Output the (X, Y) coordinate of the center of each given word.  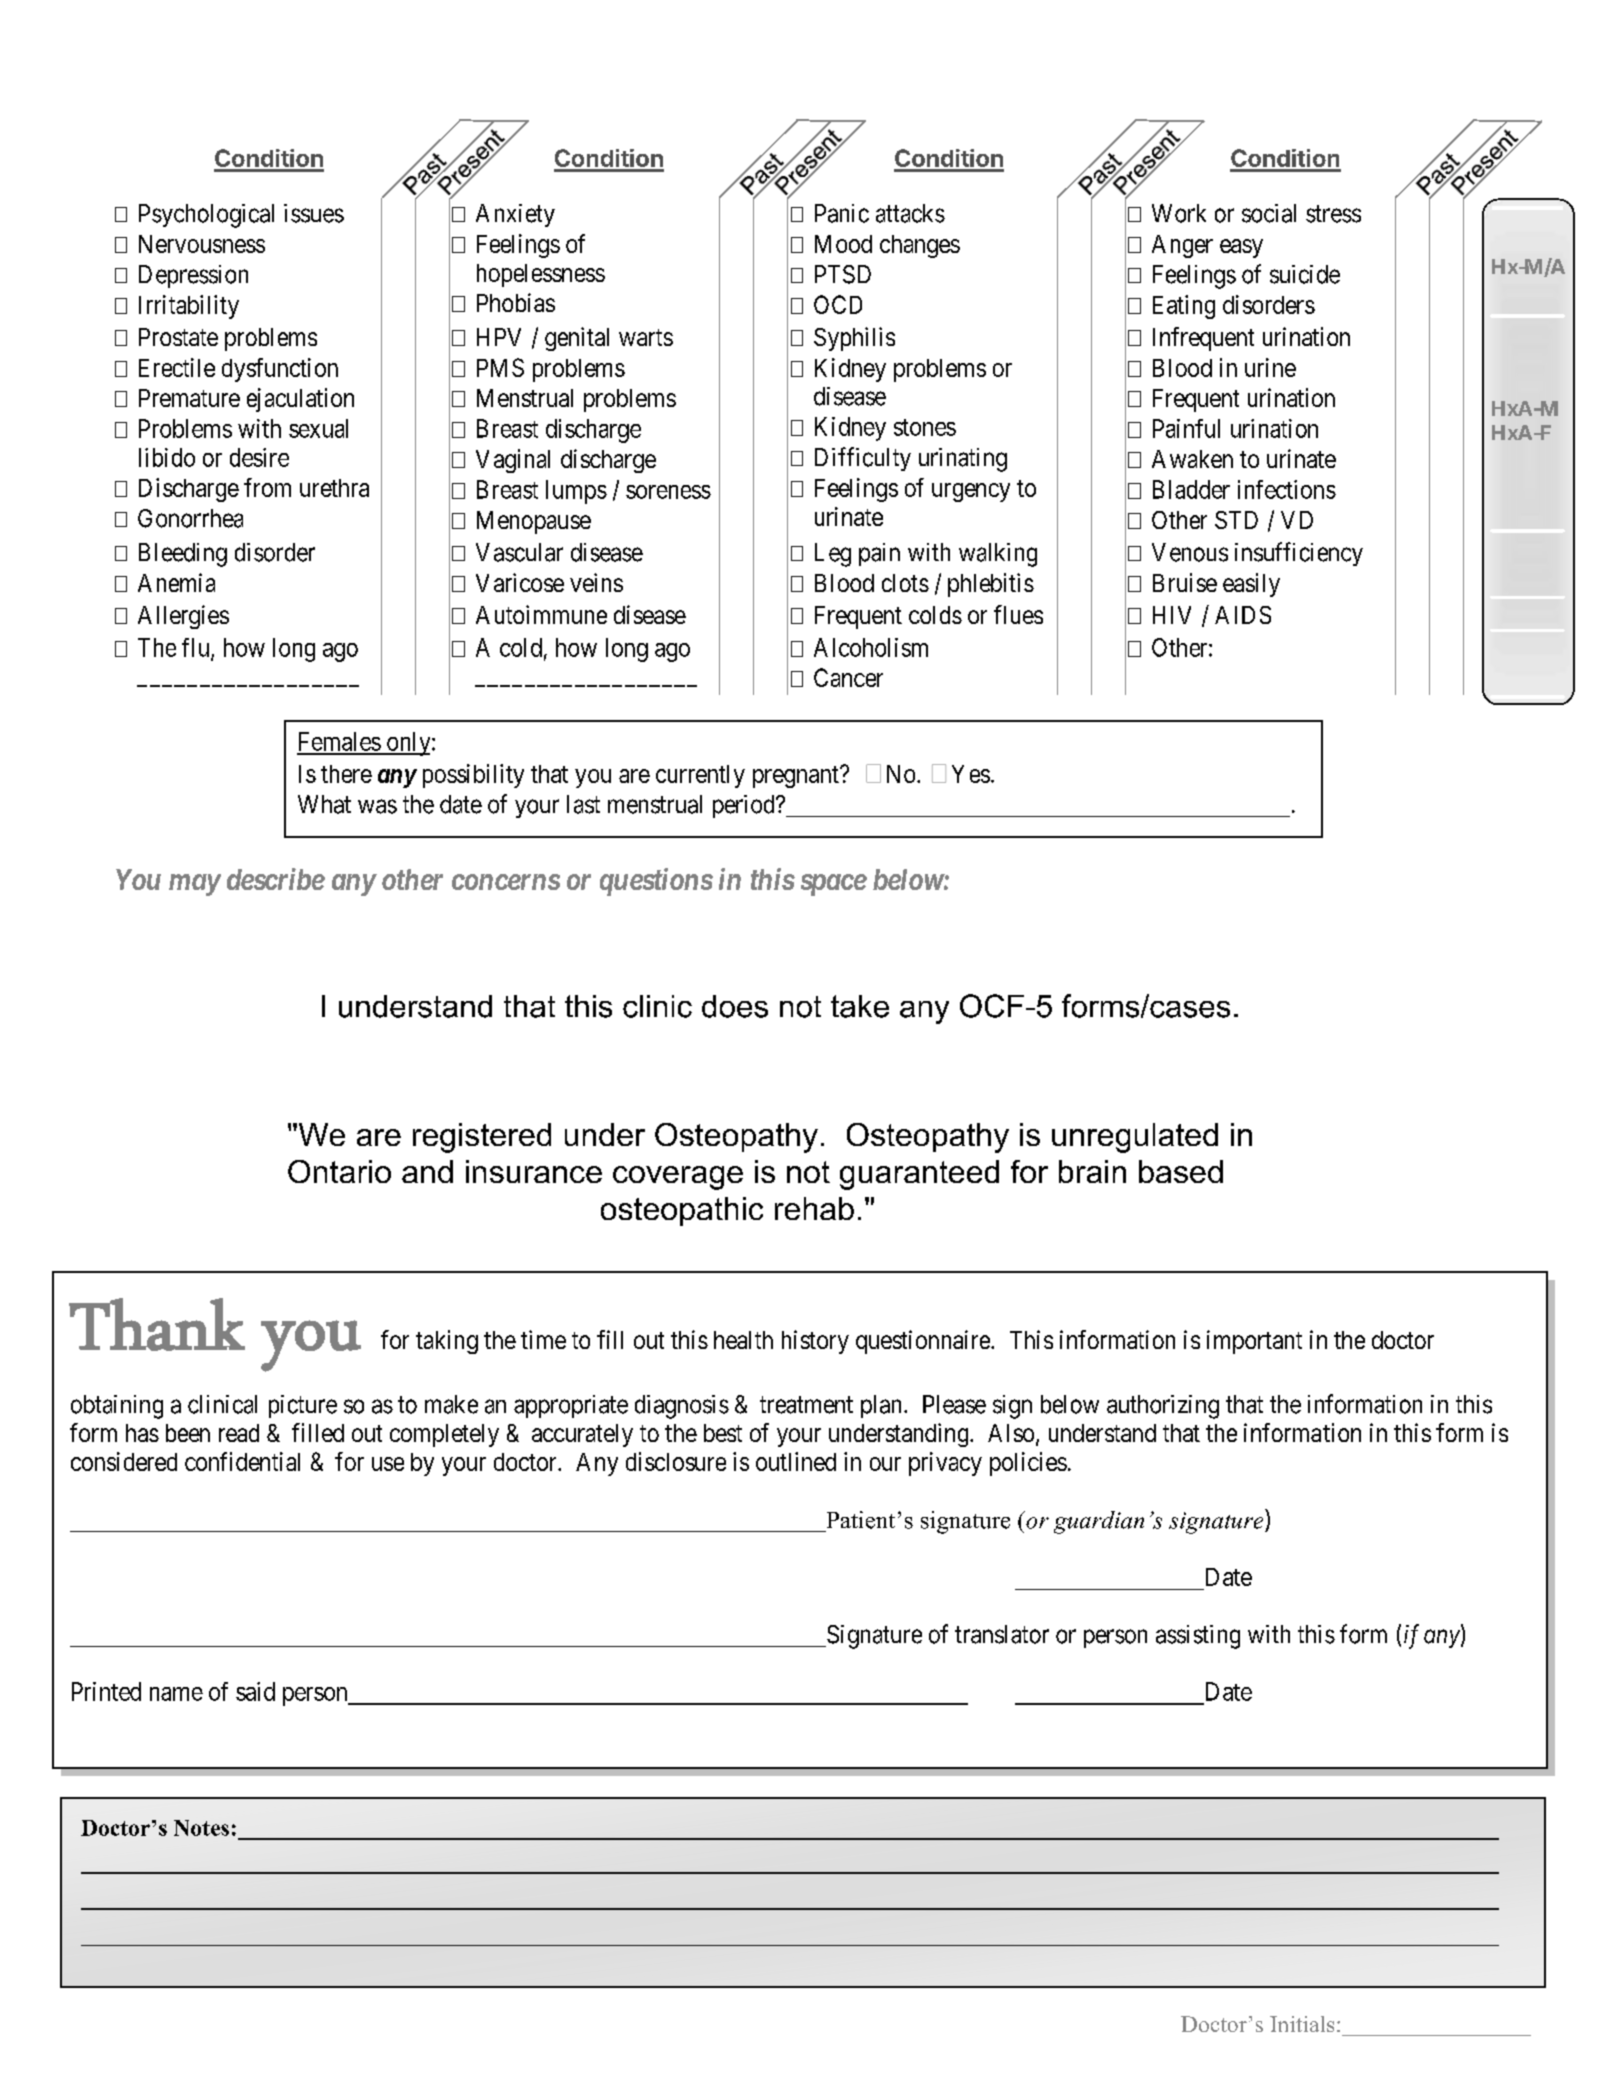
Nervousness (202, 244)
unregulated (1135, 1138)
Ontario (339, 1171)
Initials (1302, 2024)
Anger (1182, 246)
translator (1002, 1634)
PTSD (843, 274)
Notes (201, 1828)
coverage (678, 1178)
